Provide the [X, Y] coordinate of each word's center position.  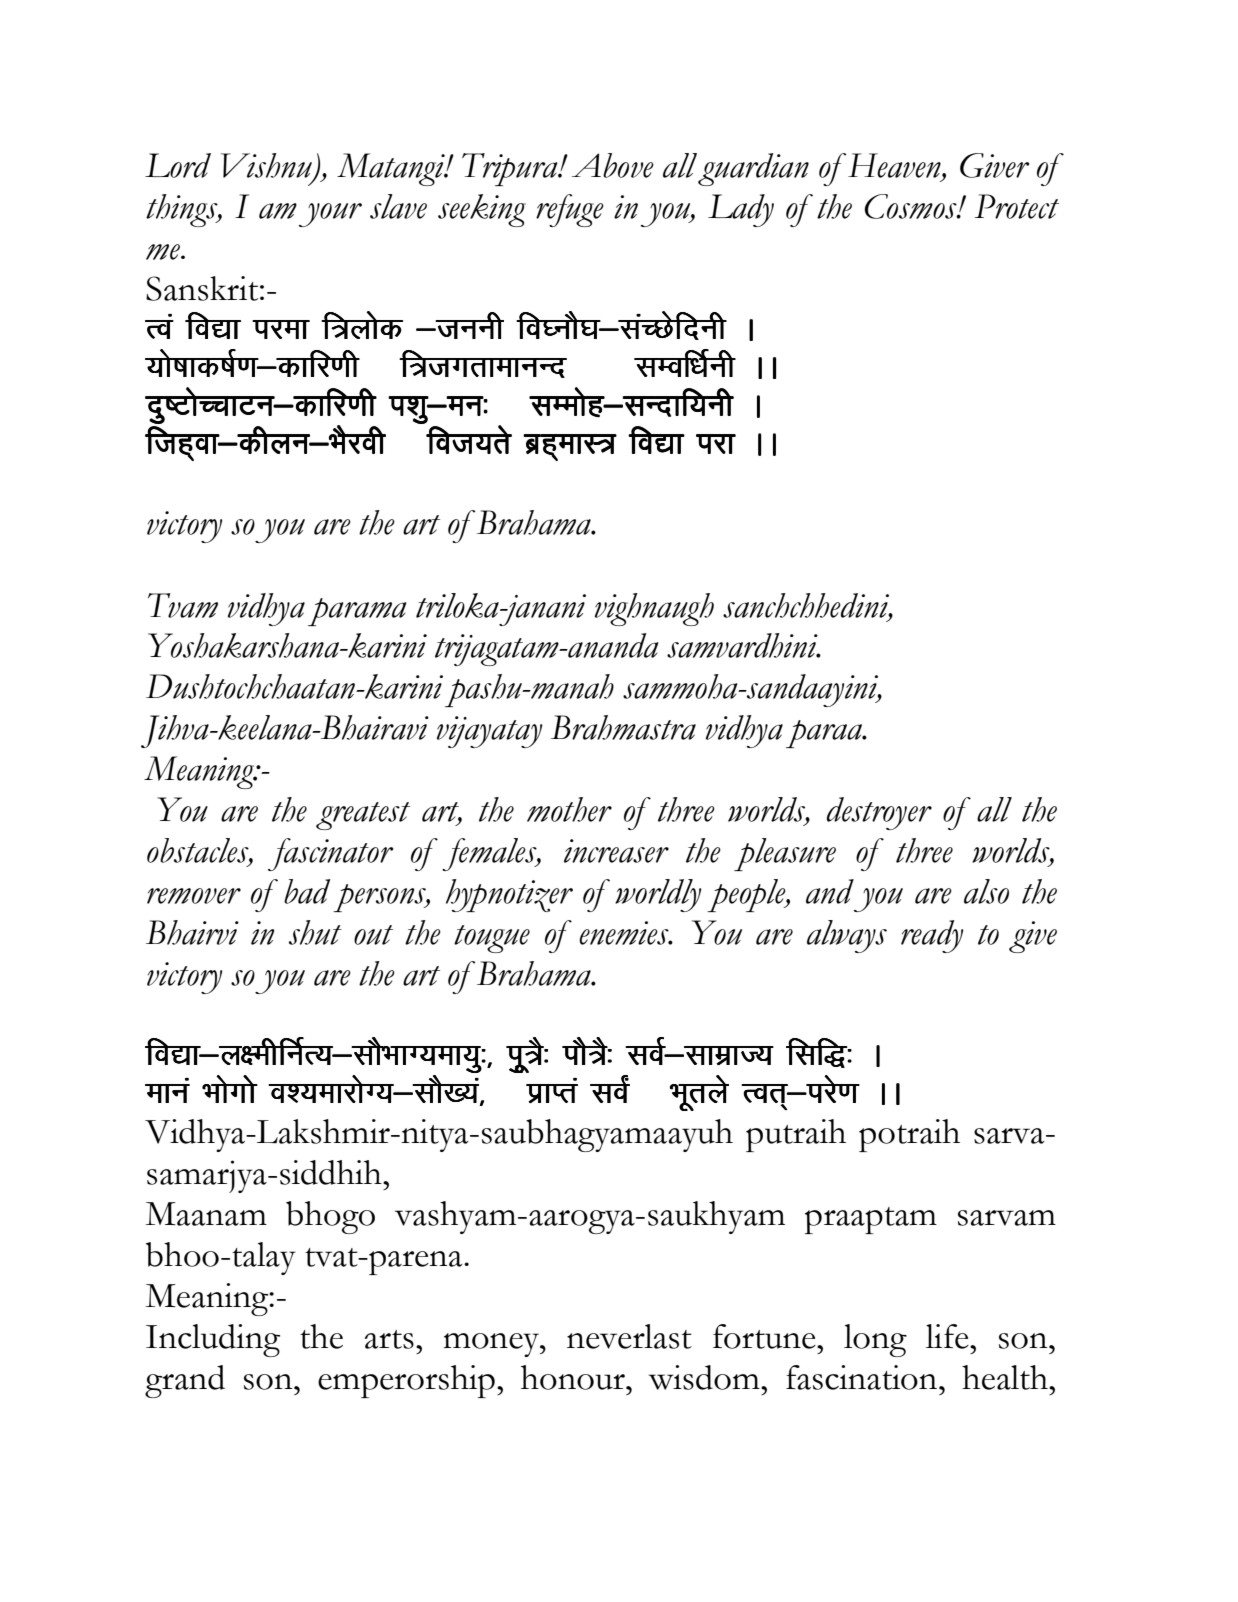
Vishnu [267, 166]
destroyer [879, 813]
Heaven [895, 166]
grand [185, 1381]
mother [569, 809]
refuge [570, 210]
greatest [363, 816]
